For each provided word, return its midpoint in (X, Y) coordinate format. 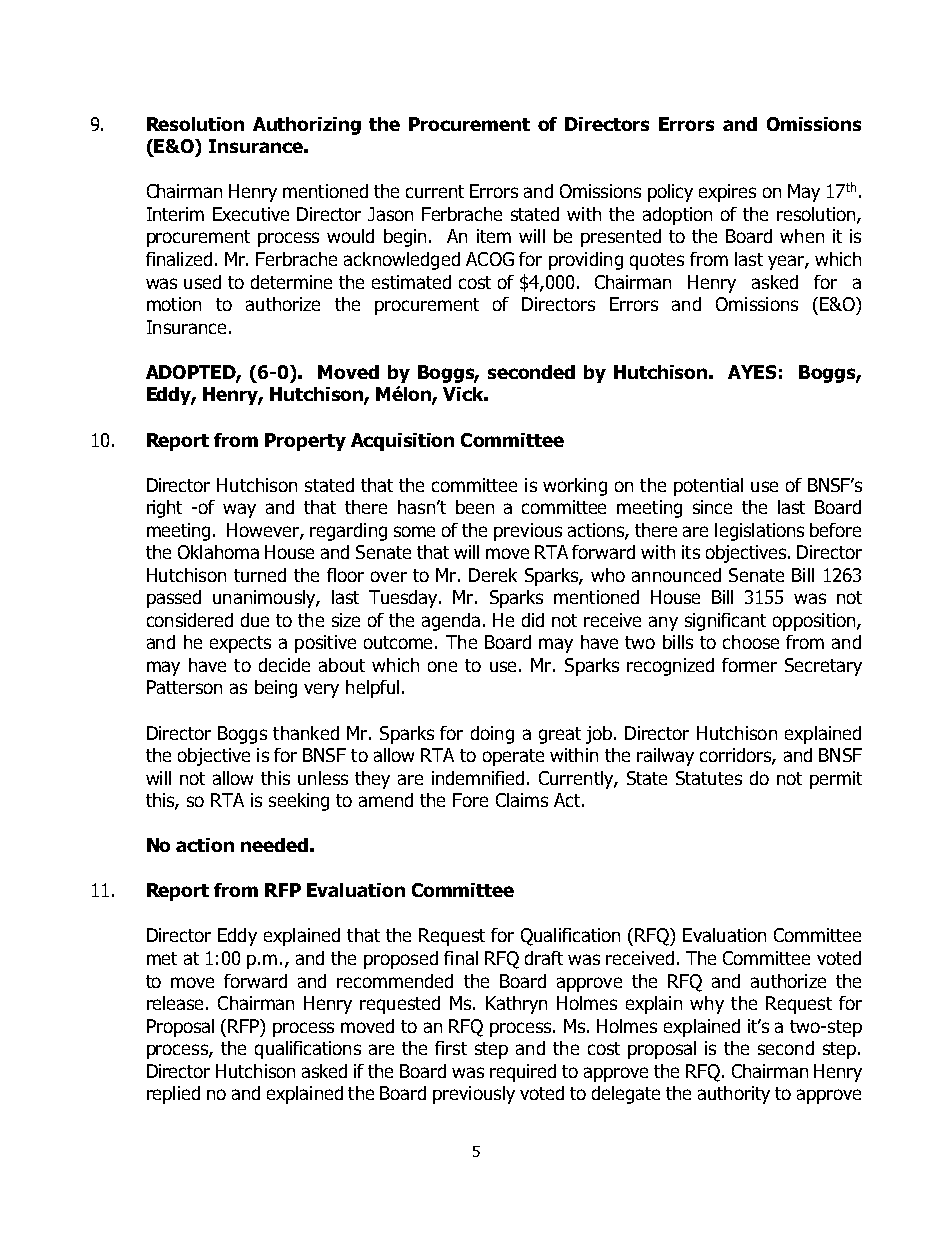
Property (305, 442)
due (255, 620)
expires (727, 193)
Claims (522, 800)
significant (725, 622)
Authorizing (307, 126)
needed (274, 845)
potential (708, 487)
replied (173, 1095)
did (533, 620)
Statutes (709, 778)
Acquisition (402, 442)
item (494, 236)
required (523, 1073)
